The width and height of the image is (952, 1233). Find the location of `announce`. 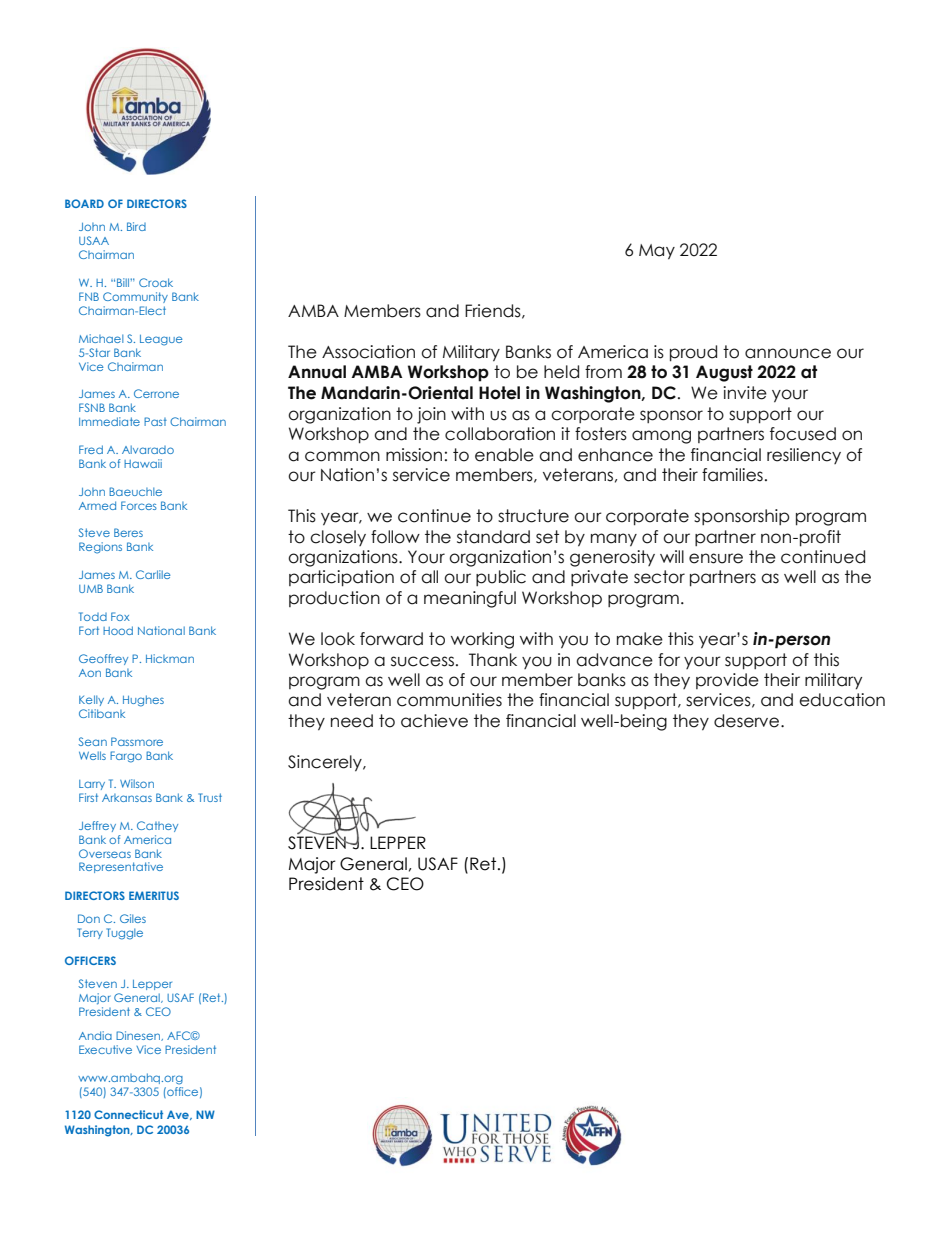

announce is located at coordinates (788, 353).
